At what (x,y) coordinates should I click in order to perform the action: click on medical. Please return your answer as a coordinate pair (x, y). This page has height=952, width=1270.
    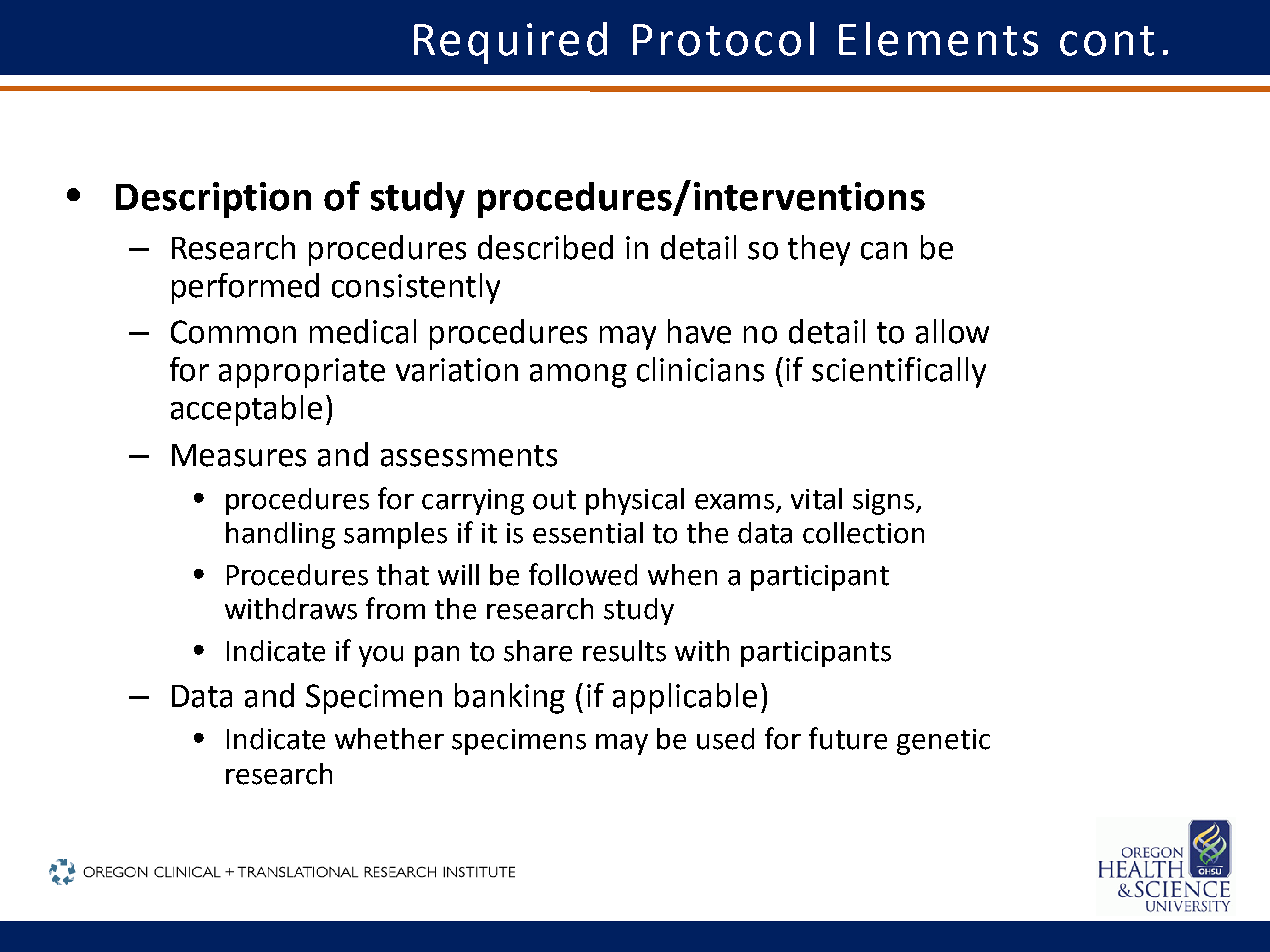
    Looking at the image, I should click on (363, 331).
